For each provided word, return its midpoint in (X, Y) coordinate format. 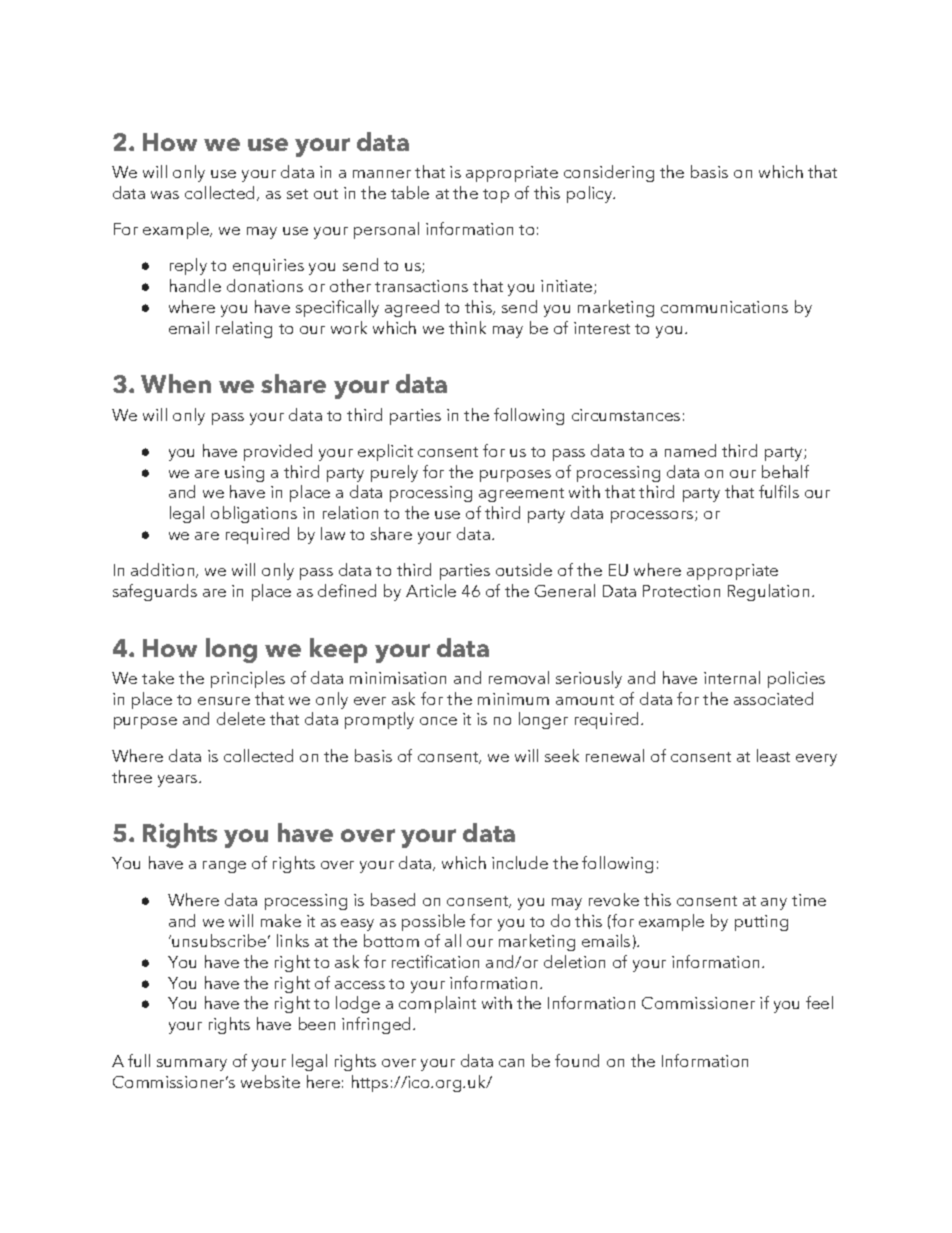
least (773, 755)
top (496, 196)
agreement (521, 495)
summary (192, 1065)
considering (609, 173)
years (179, 781)
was (165, 195)
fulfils (779, 491)
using (244, 474)
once (438, 721)
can (511, 1063)
